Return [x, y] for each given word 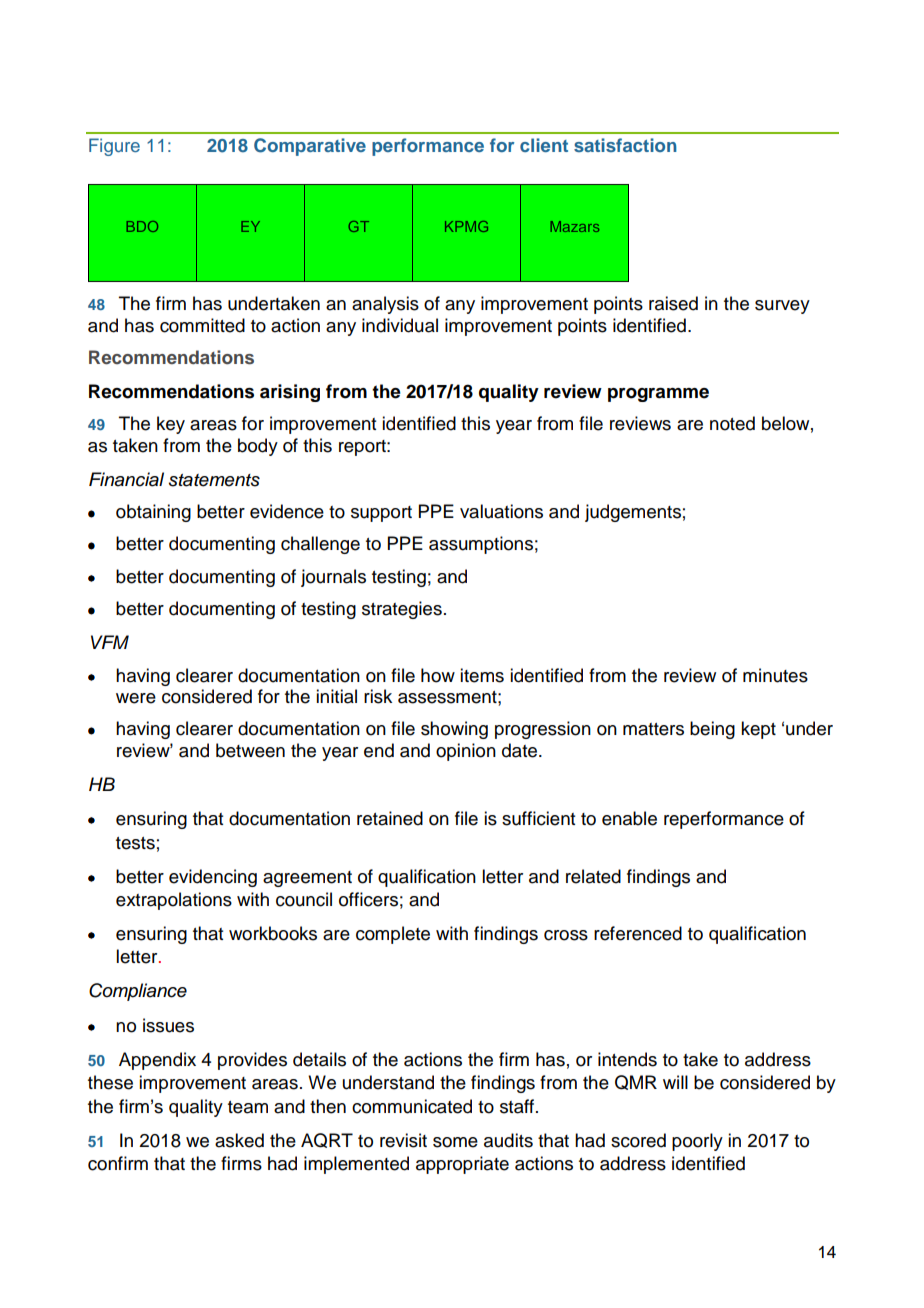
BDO [142, 226]
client [544, 145]
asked [239, 1140]
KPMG [466, 226]
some [455, 1142]
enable [629, 818]
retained [390, 818]
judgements [633, 513]
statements [214, 480]
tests [135, 843]
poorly [697, 1142]
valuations [501, 511]
